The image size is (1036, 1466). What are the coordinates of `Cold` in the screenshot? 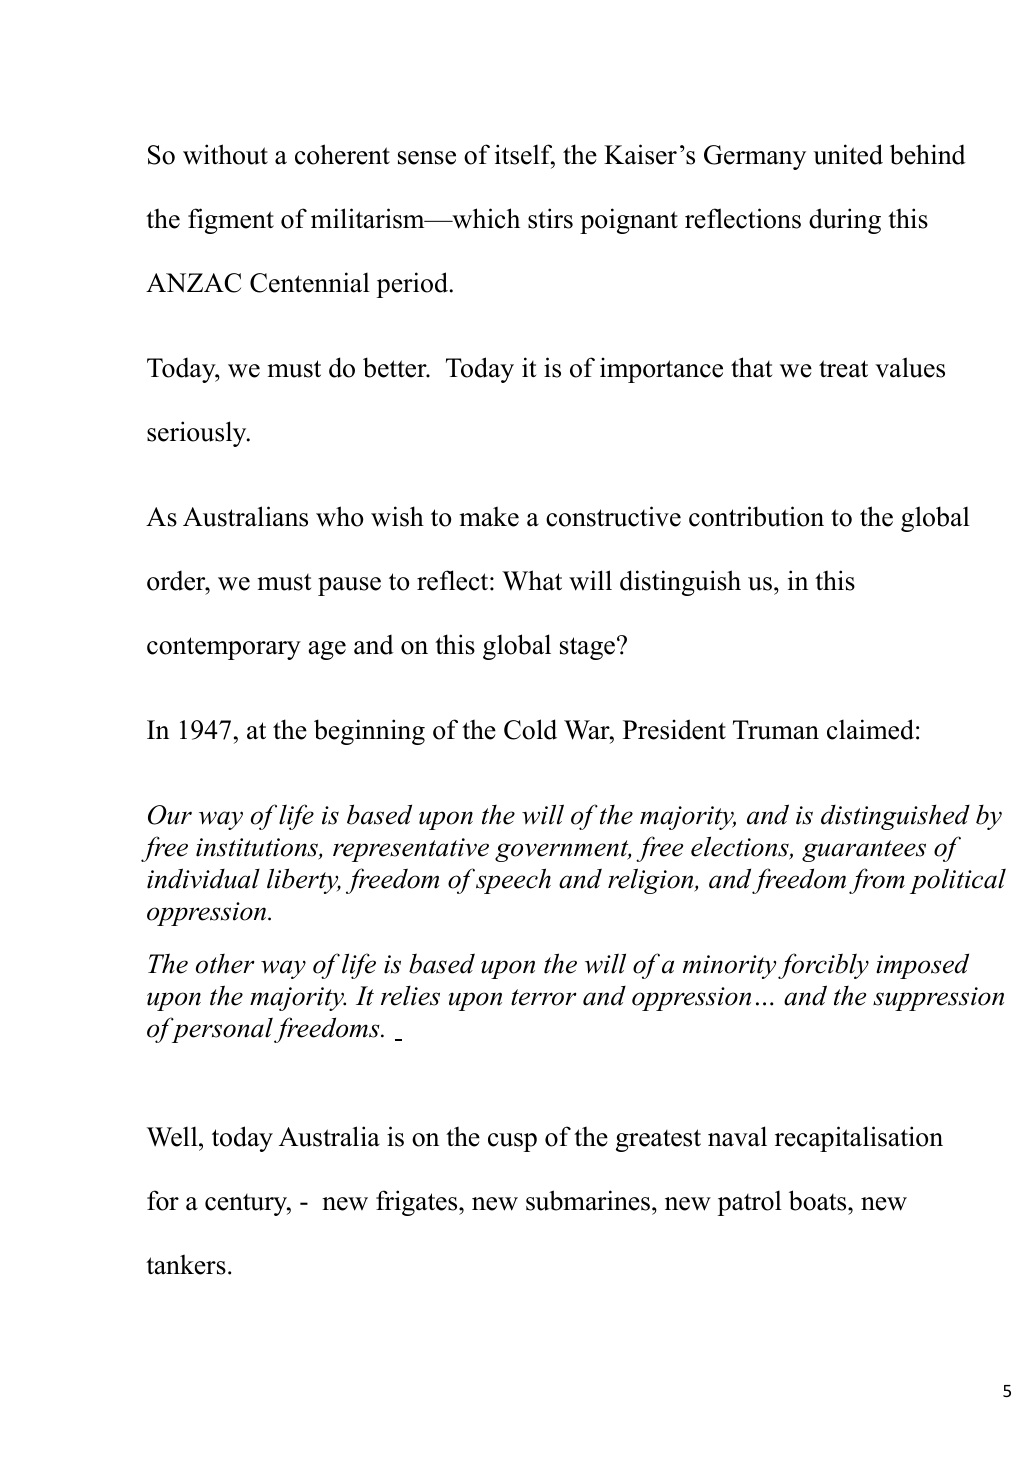 It's located at (530, 729).
